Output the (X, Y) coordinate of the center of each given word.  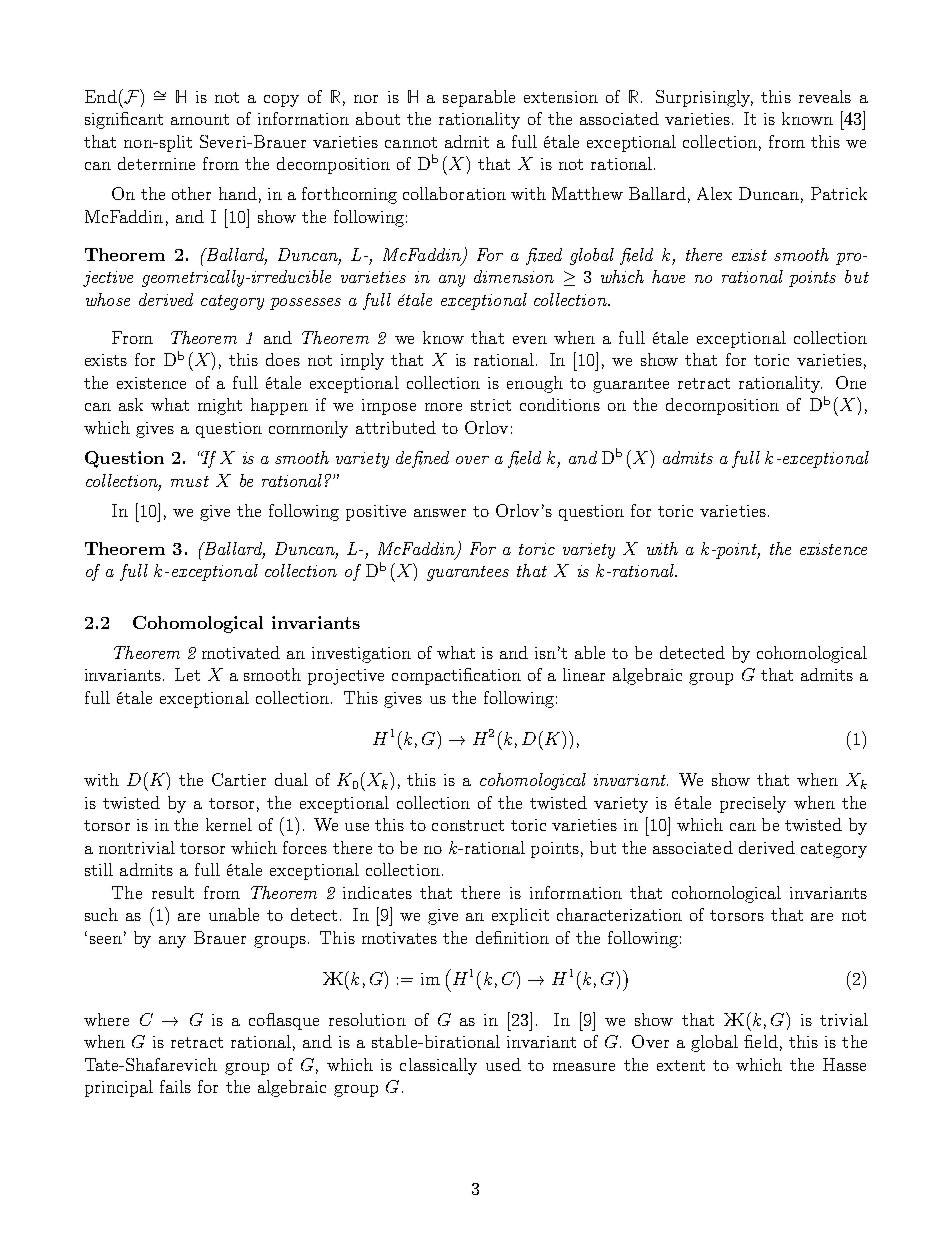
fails (175, 1086)
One (851, 382)
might (220, 406)
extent (681, 1065)
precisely (753, 804)
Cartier (239, 779)
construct (468, 825)
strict (491, 405)
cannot (411, 142)
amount (200, 119)
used (503, 1064)
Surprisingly (704, 98)
